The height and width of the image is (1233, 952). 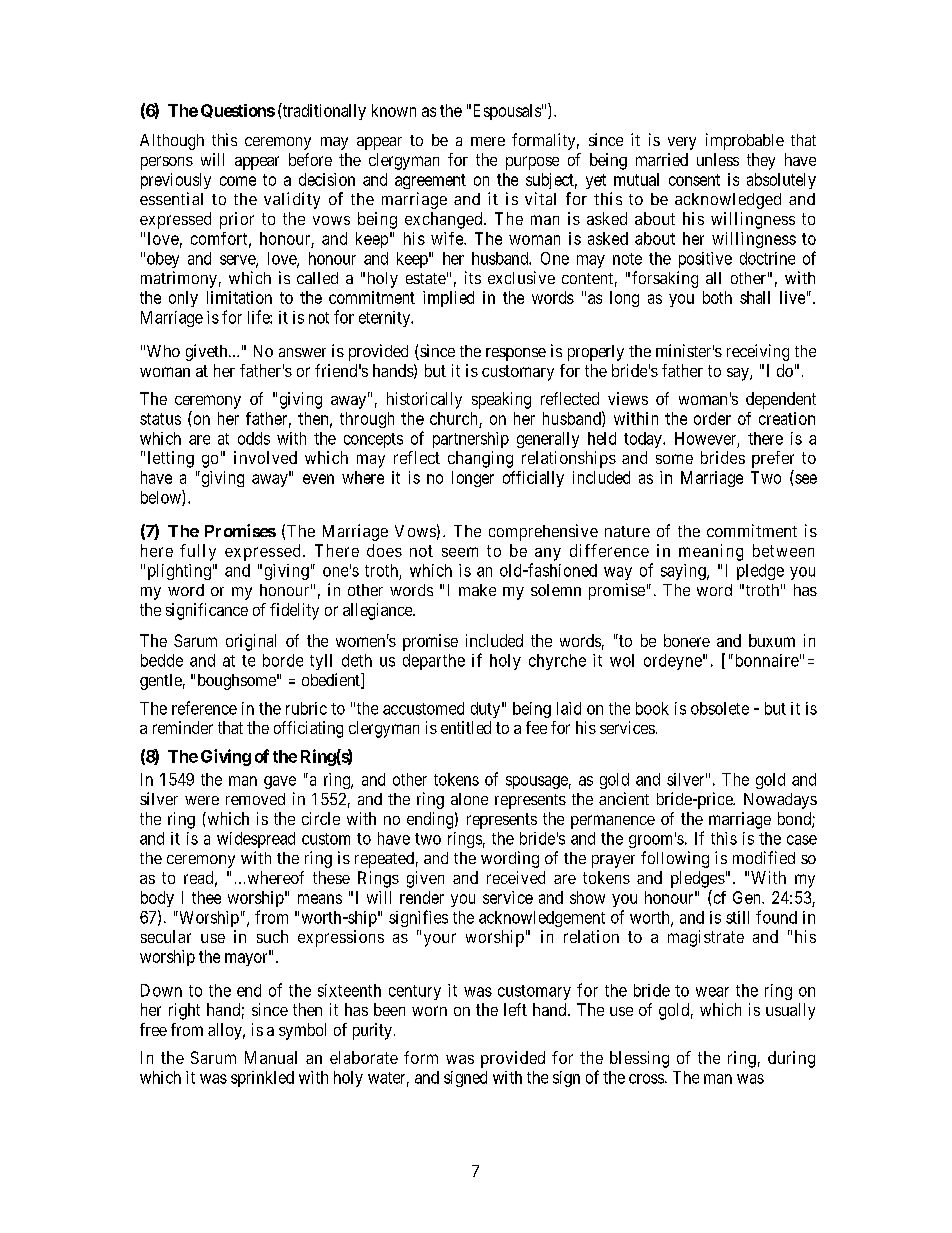 What do you see at coordinates (238, 181) in the image?
I see `come` at bounding box center [238, 181].
